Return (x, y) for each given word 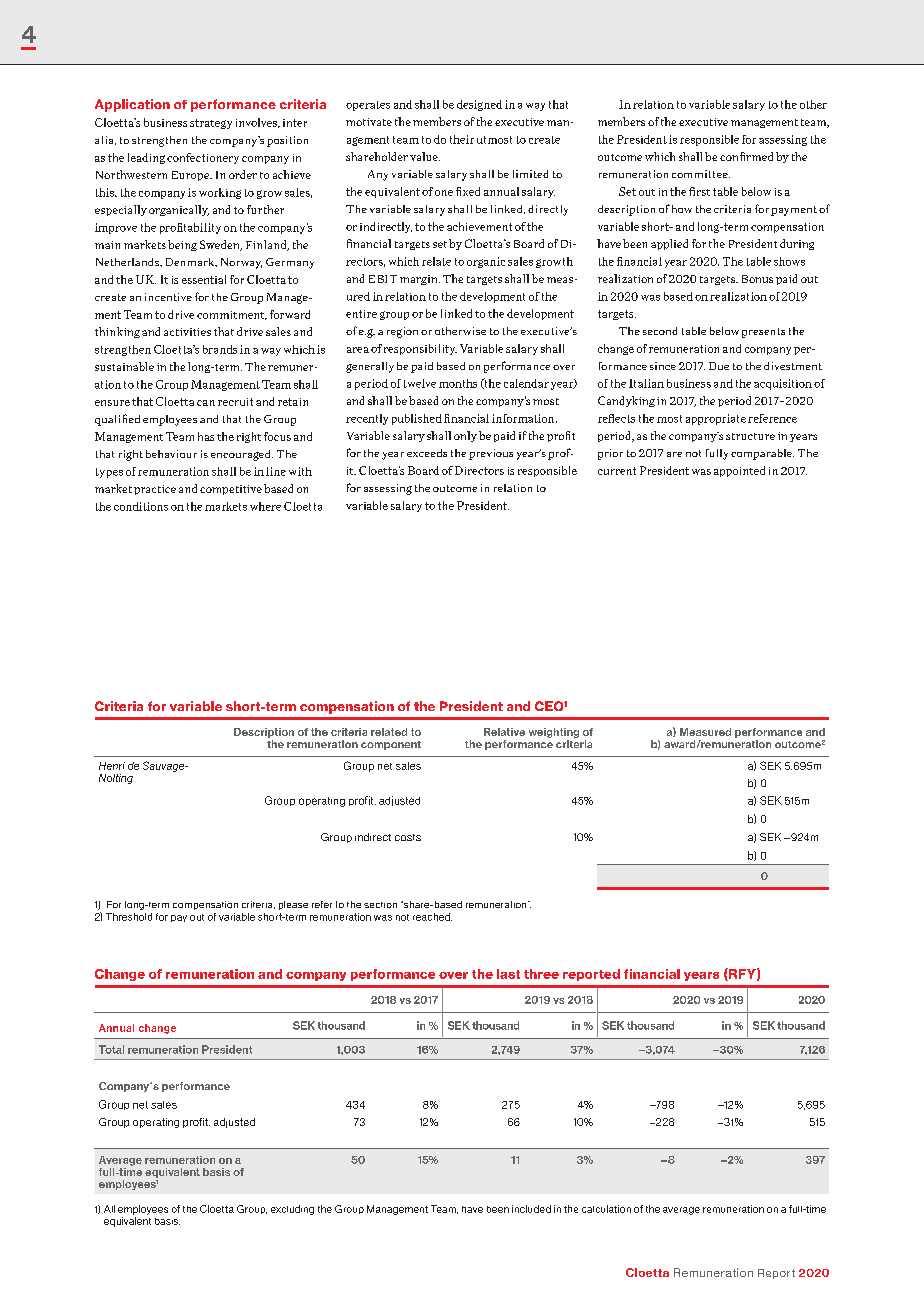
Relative (504, 732)
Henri (112, 766)
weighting (554, 734)
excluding (292, 1210)
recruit (235, 402)
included (531, 1209)
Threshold (129, 917)
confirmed (746, 156)
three (541, 974)
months (458, 383)
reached (432, 917)
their (462, 139)
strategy (211, 124)
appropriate (716, 419)
